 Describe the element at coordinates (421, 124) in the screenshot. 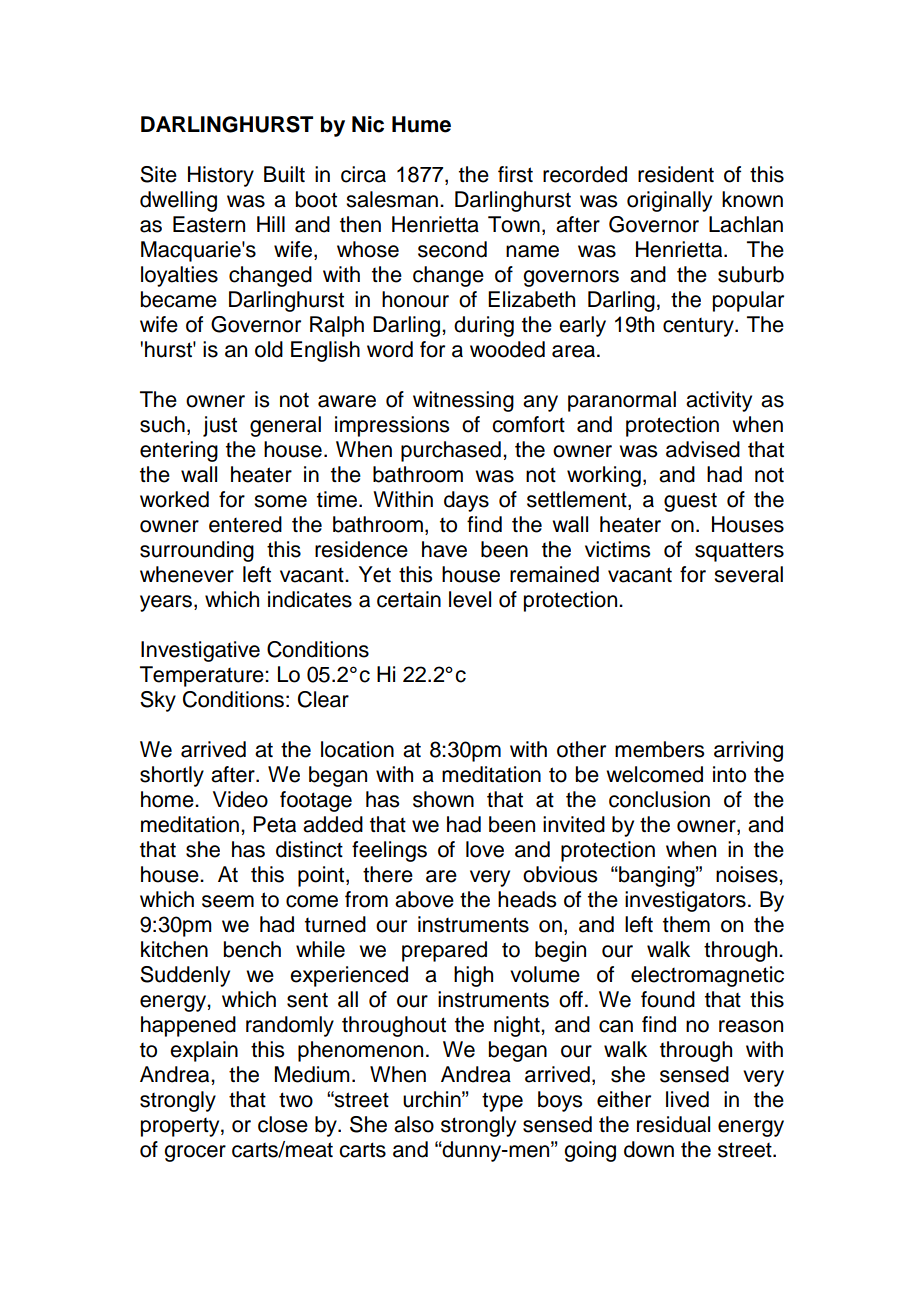

I see `Hume` at that location.
